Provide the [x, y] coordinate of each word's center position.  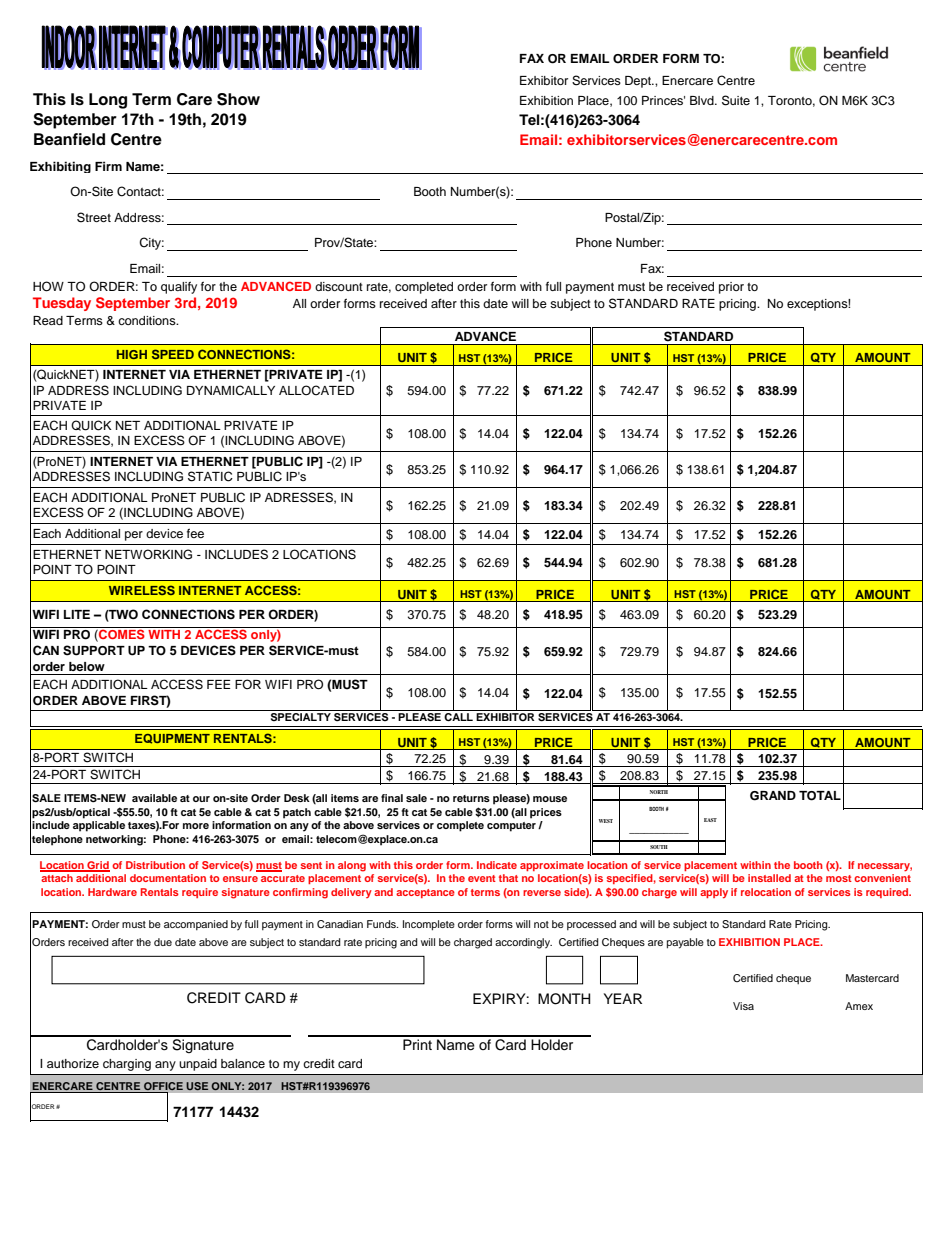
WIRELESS [142, 590]
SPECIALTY [301, 717]
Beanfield [69, 139]
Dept [639, 82]
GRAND [773, 796]
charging [127, 1065]
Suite [736, 100]
